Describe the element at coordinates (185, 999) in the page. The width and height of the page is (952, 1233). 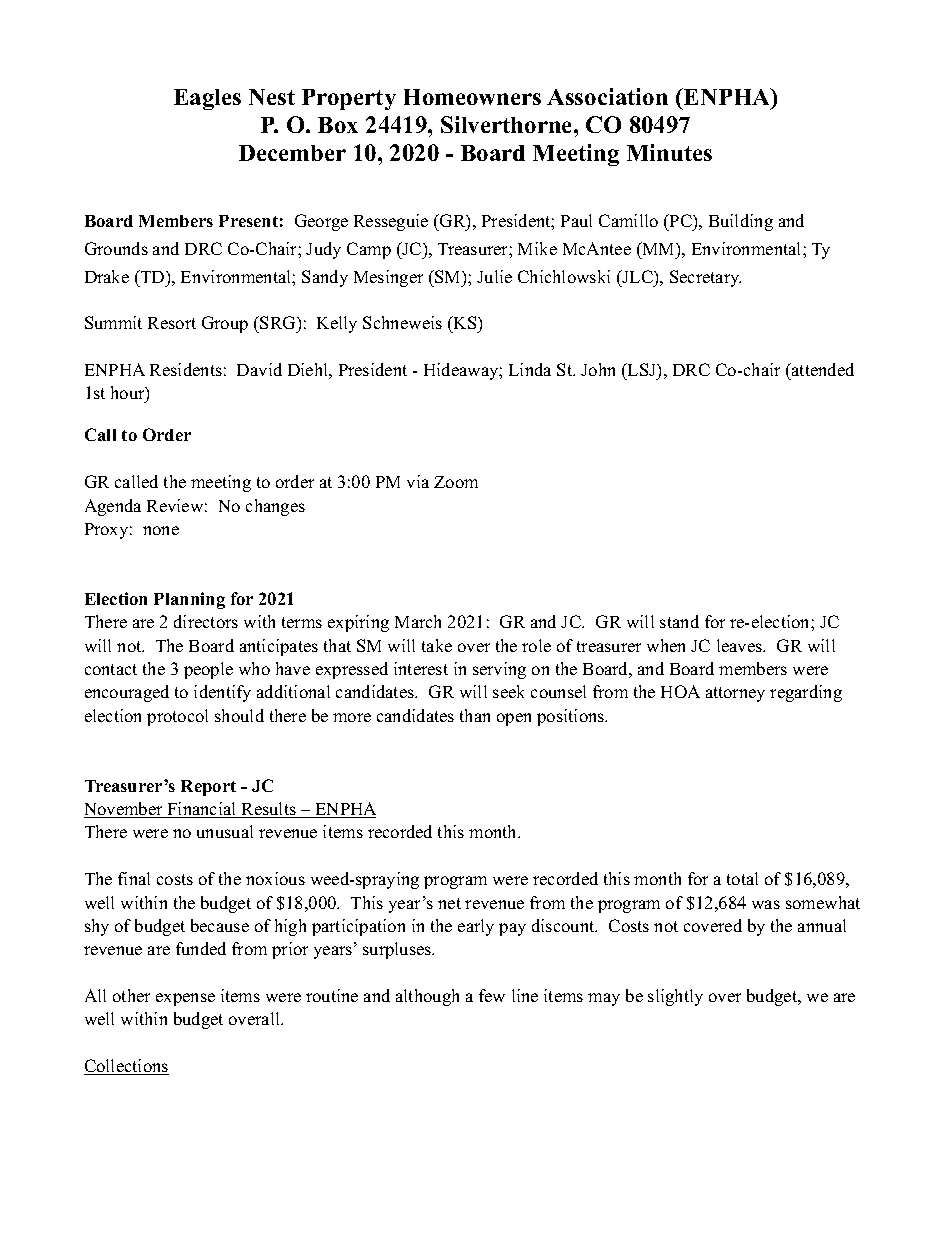
I see `expense` at that location.
